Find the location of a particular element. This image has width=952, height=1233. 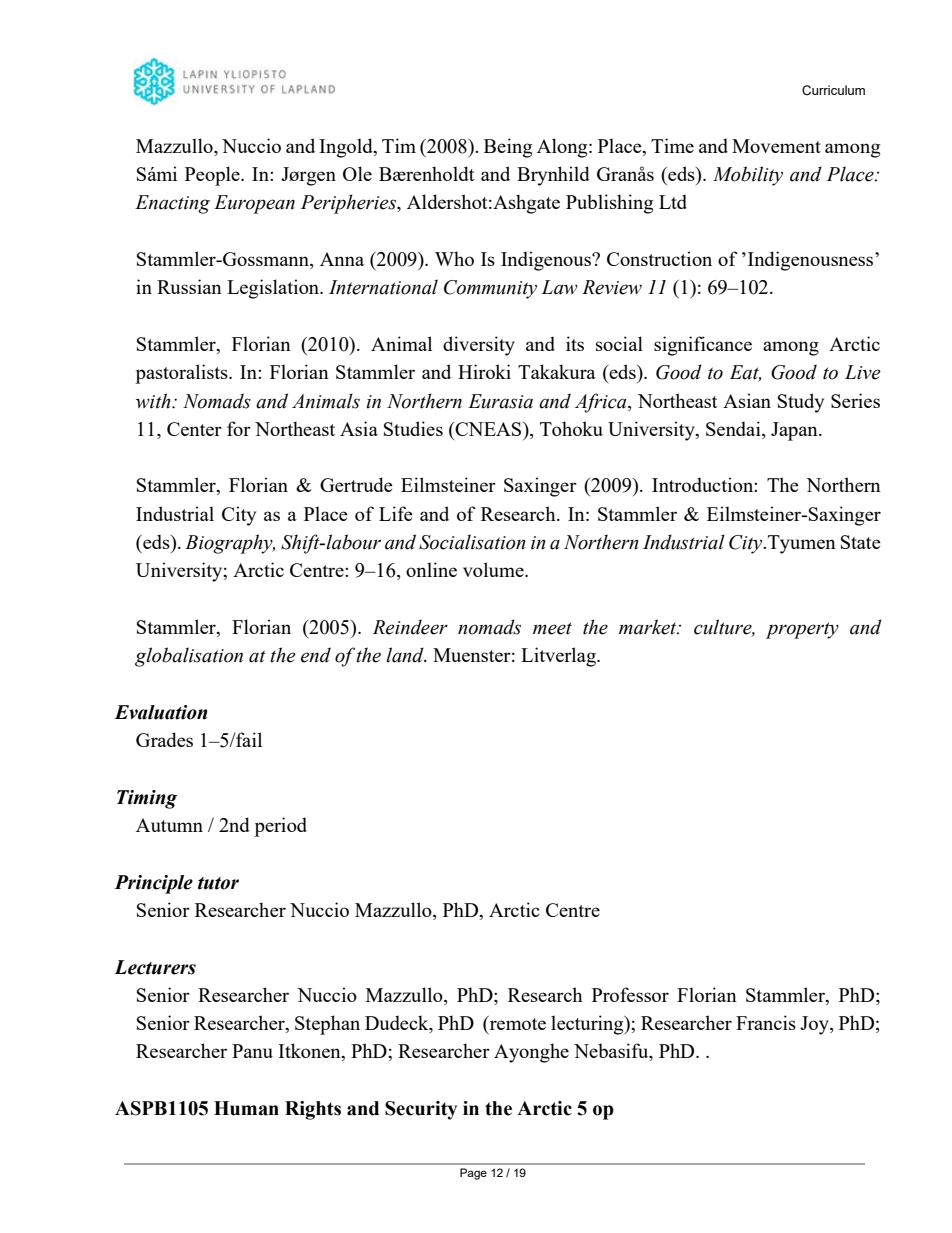

tutor is located at coordinates (218, 883).
